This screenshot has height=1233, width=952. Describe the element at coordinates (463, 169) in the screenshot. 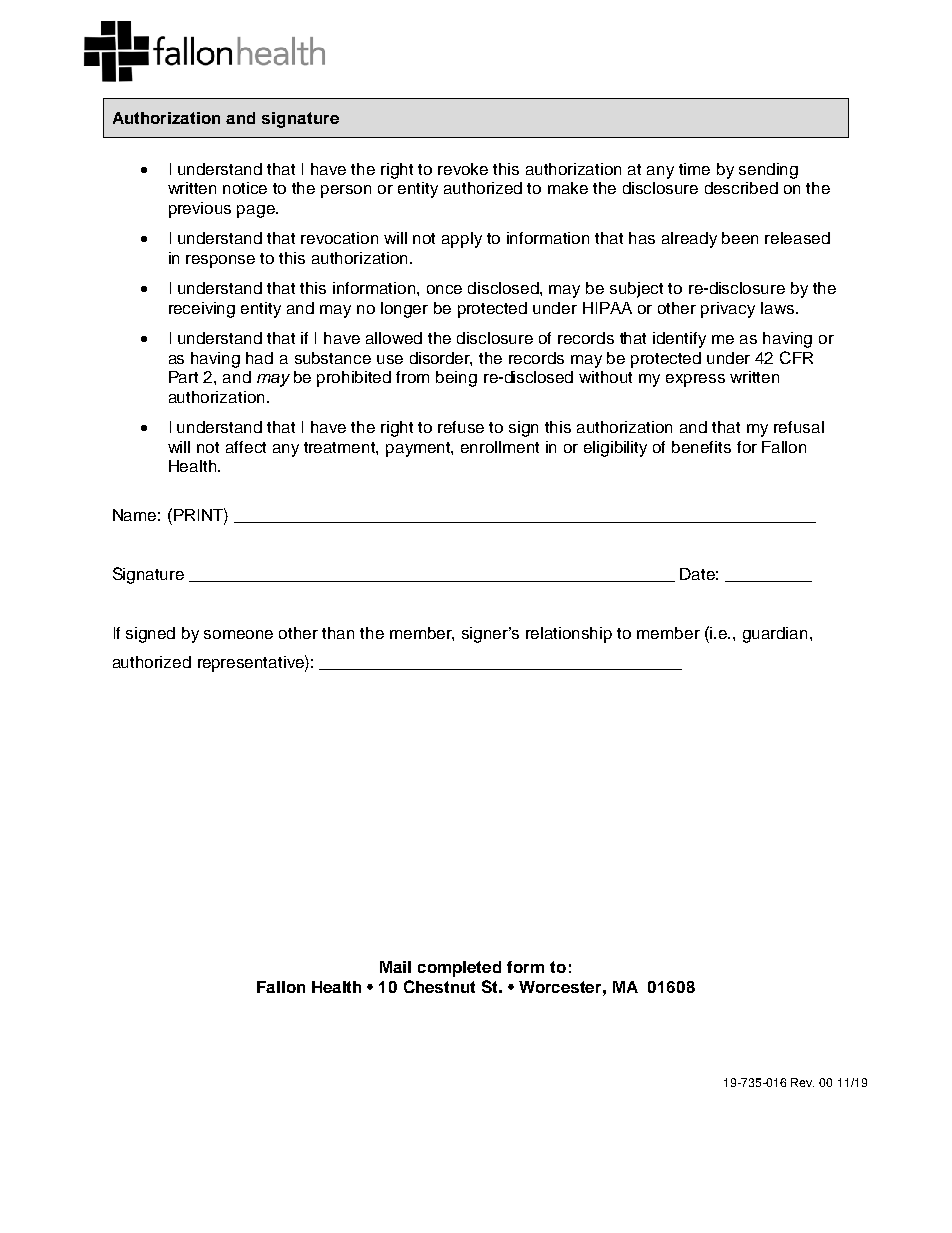

I see `revoke` at that location.
